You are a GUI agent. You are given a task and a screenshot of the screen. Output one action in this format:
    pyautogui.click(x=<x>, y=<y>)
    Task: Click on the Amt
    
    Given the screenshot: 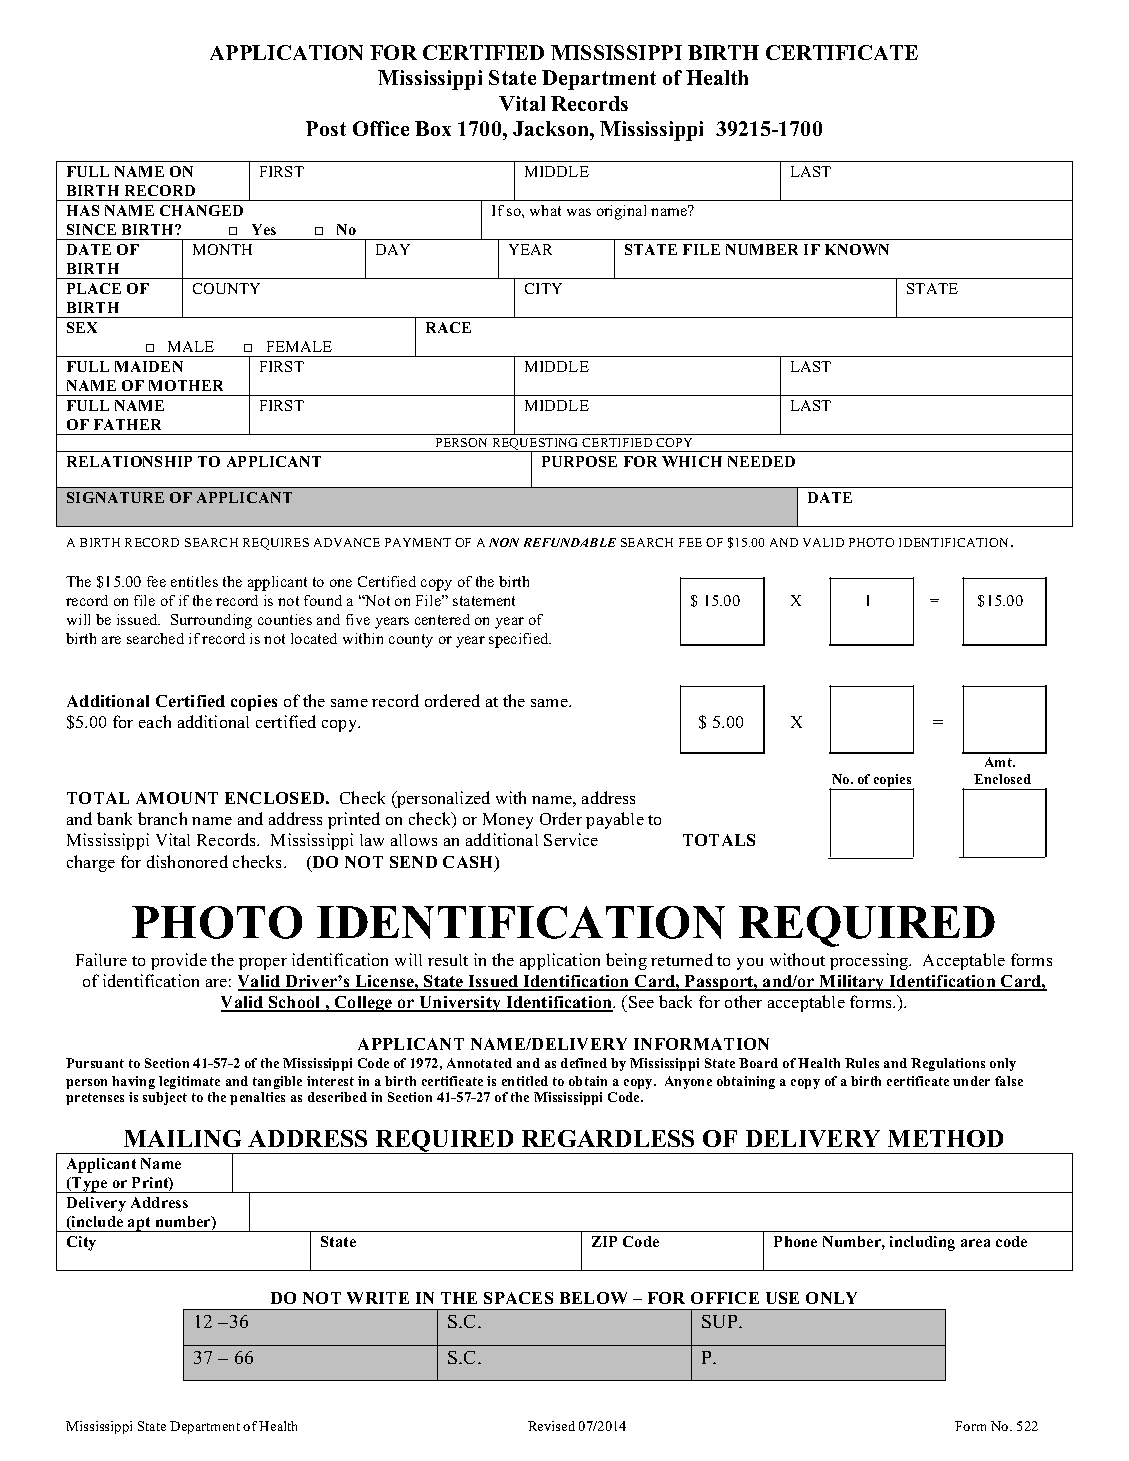 What is the action you would take?
    pyautogui.click(x=999, y=762)
